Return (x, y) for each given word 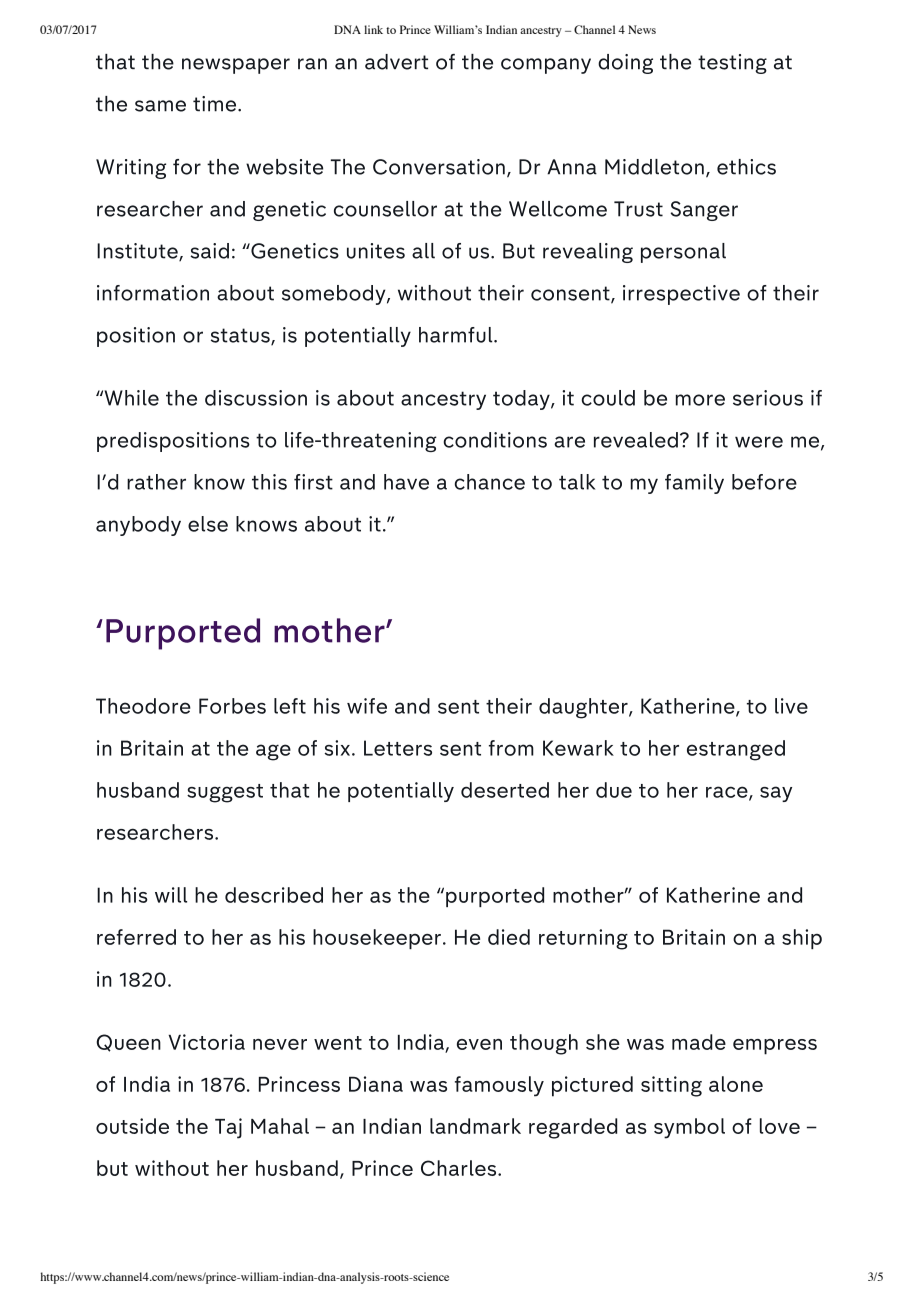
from (511, 748)
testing (732, 64)
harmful (457, 335)
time (216, 104)
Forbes (232, 706)
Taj (228, 1128)
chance (490, 482)
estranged (736, 750)
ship (802, 939)
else (208, 524)
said (209, 251)
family (694, 484)
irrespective (681, 295)
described (274, 895)
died (509, 937)
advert (396, 62)
